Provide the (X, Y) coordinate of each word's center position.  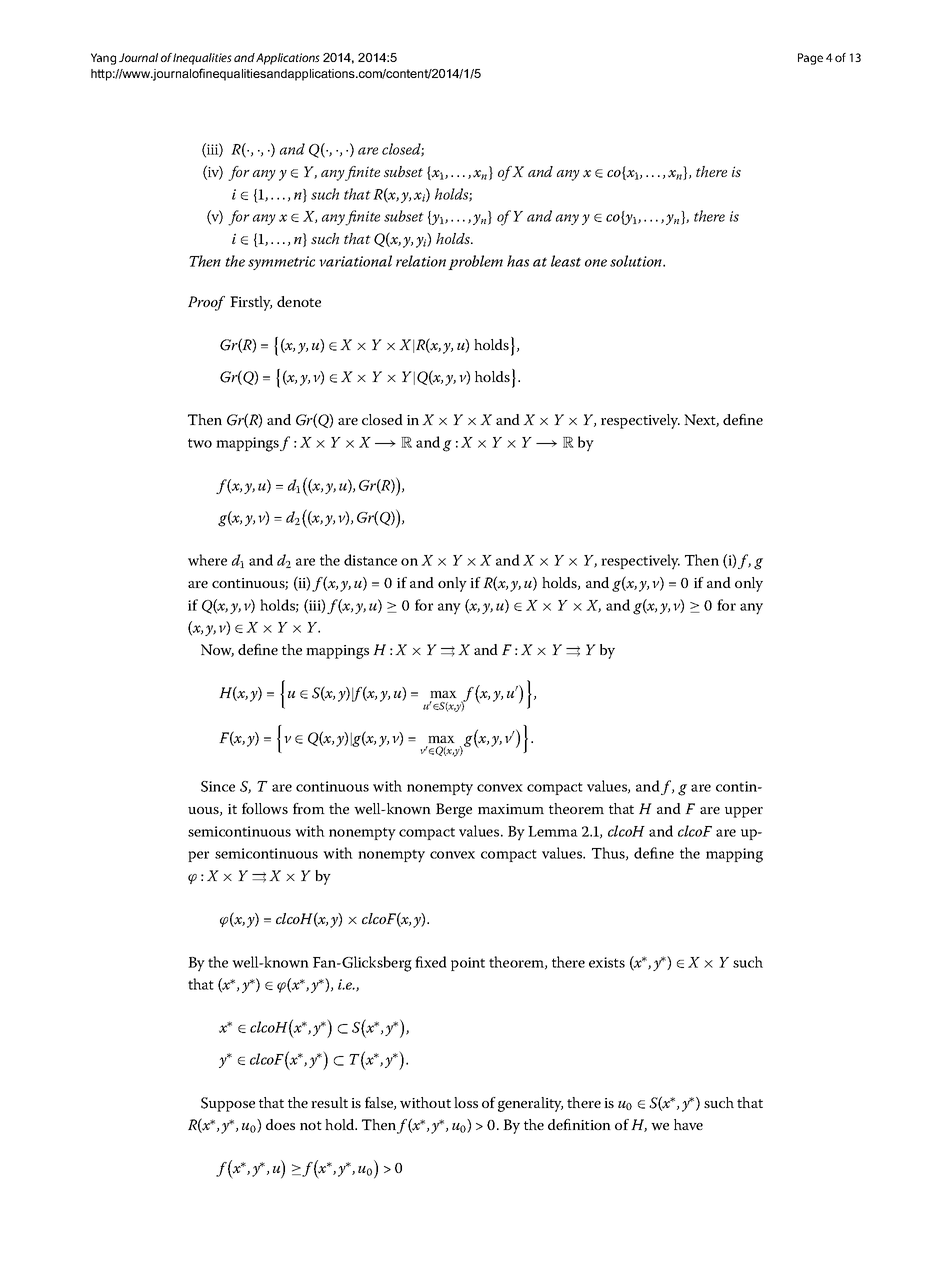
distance (370, 560)
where (207, 560)
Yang (103, 59)
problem (475, 262)
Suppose (228, 1104)
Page (810, 59)
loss (466, 1102)
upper (744, 812)
